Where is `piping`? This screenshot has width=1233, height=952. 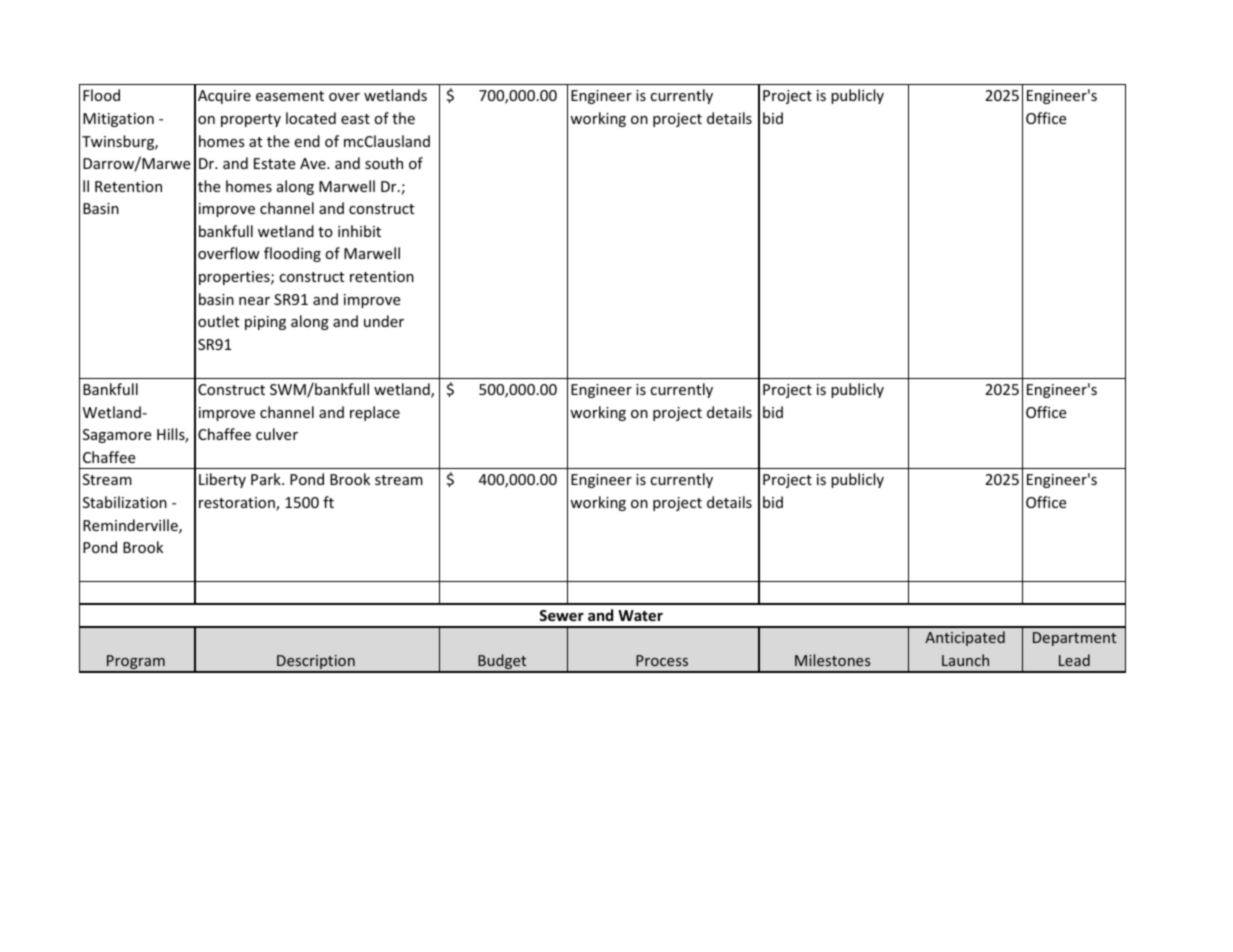 piping is located at coordinates (265, 323).
